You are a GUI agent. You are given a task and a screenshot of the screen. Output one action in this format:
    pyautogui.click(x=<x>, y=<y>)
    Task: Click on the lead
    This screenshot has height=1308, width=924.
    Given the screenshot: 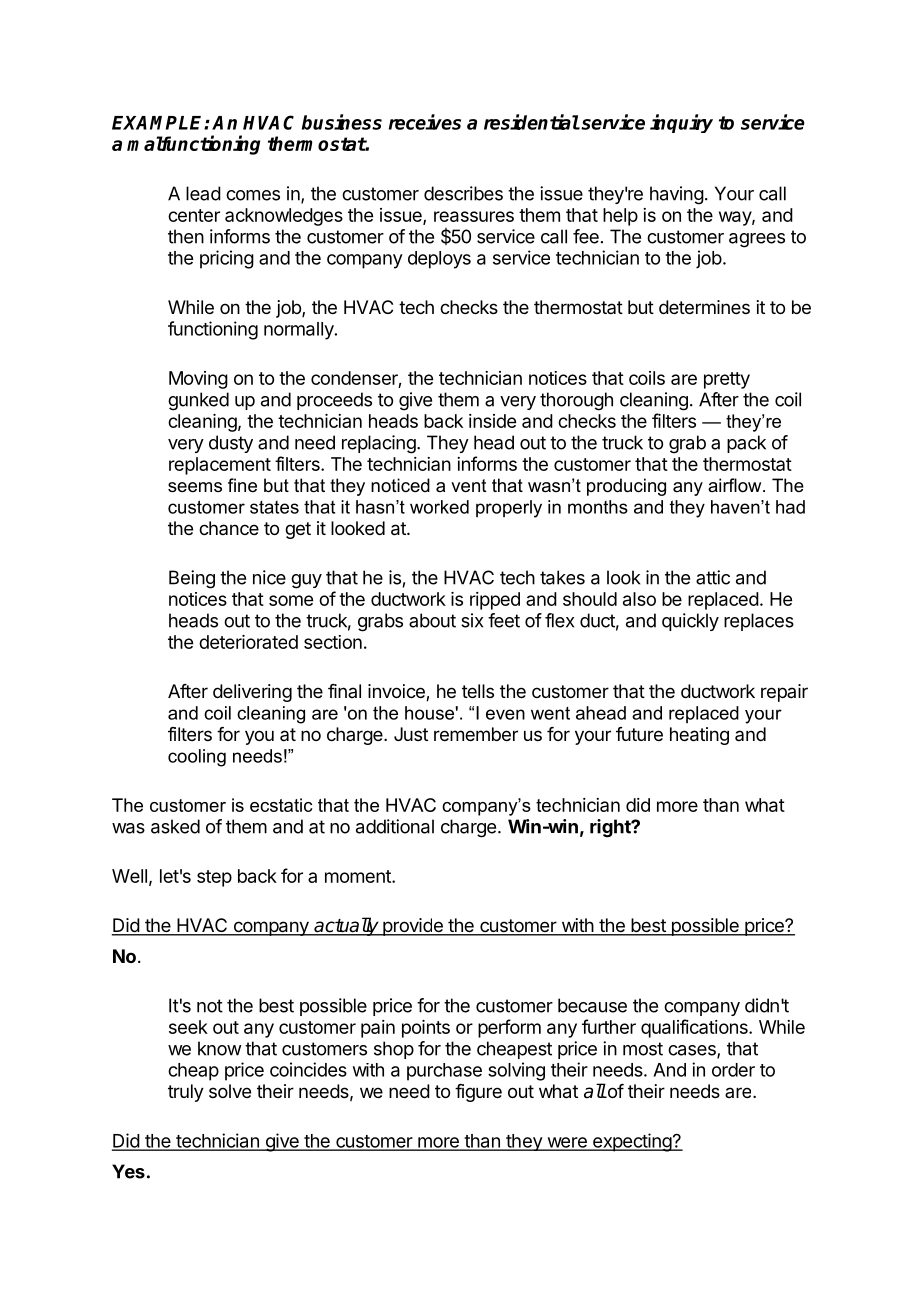 What is the action you would take?
    pyautogui.click(x=203, y=193)
